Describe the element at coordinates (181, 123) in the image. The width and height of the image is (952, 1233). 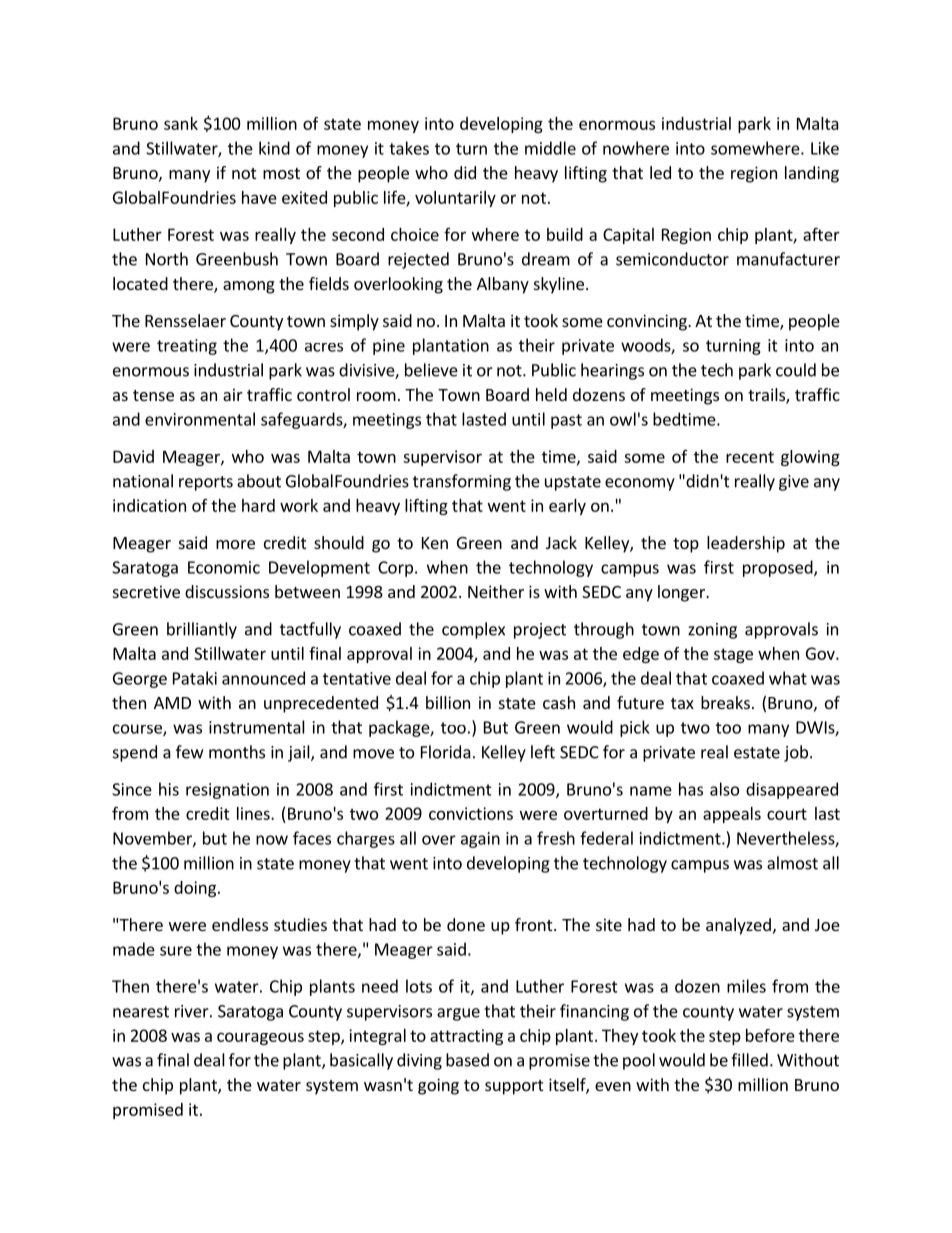
I see `sank` at that location.
